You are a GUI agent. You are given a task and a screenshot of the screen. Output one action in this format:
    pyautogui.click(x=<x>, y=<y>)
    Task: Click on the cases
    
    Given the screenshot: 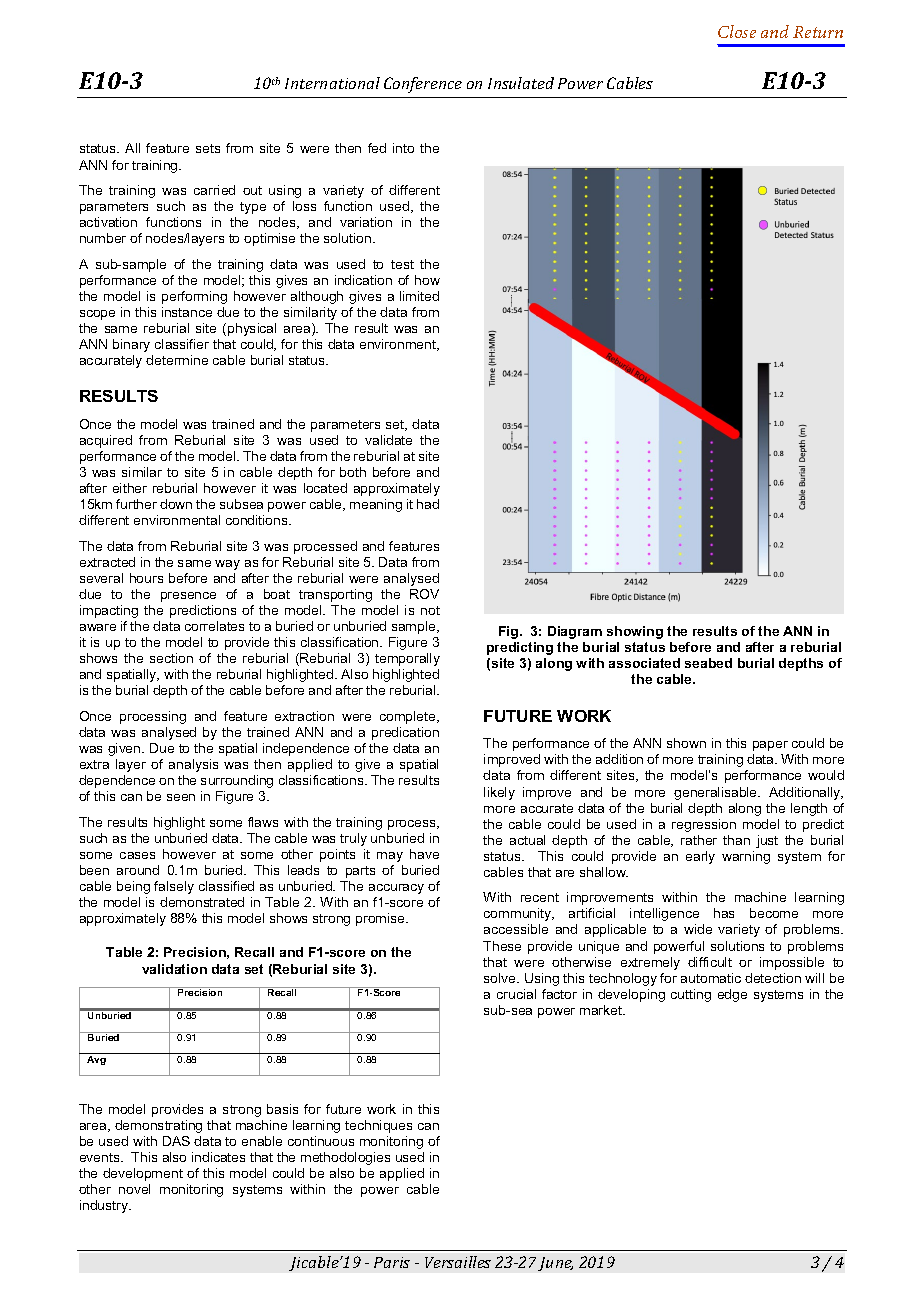 What is the action you would take?
    pyautogui.click(x=137, y=855)
